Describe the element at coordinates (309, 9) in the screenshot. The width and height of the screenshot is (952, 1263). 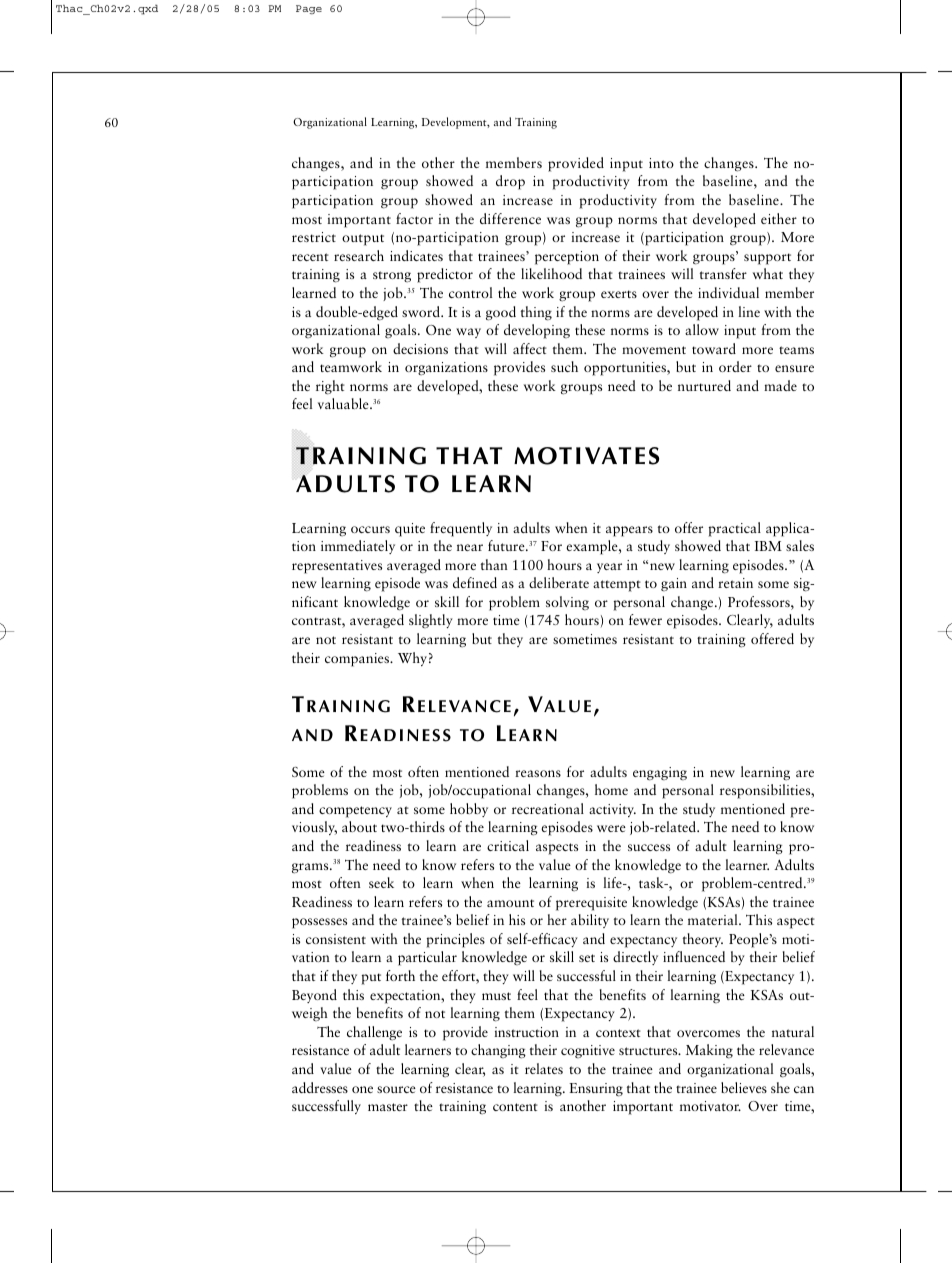
I see `Page` at that location.
